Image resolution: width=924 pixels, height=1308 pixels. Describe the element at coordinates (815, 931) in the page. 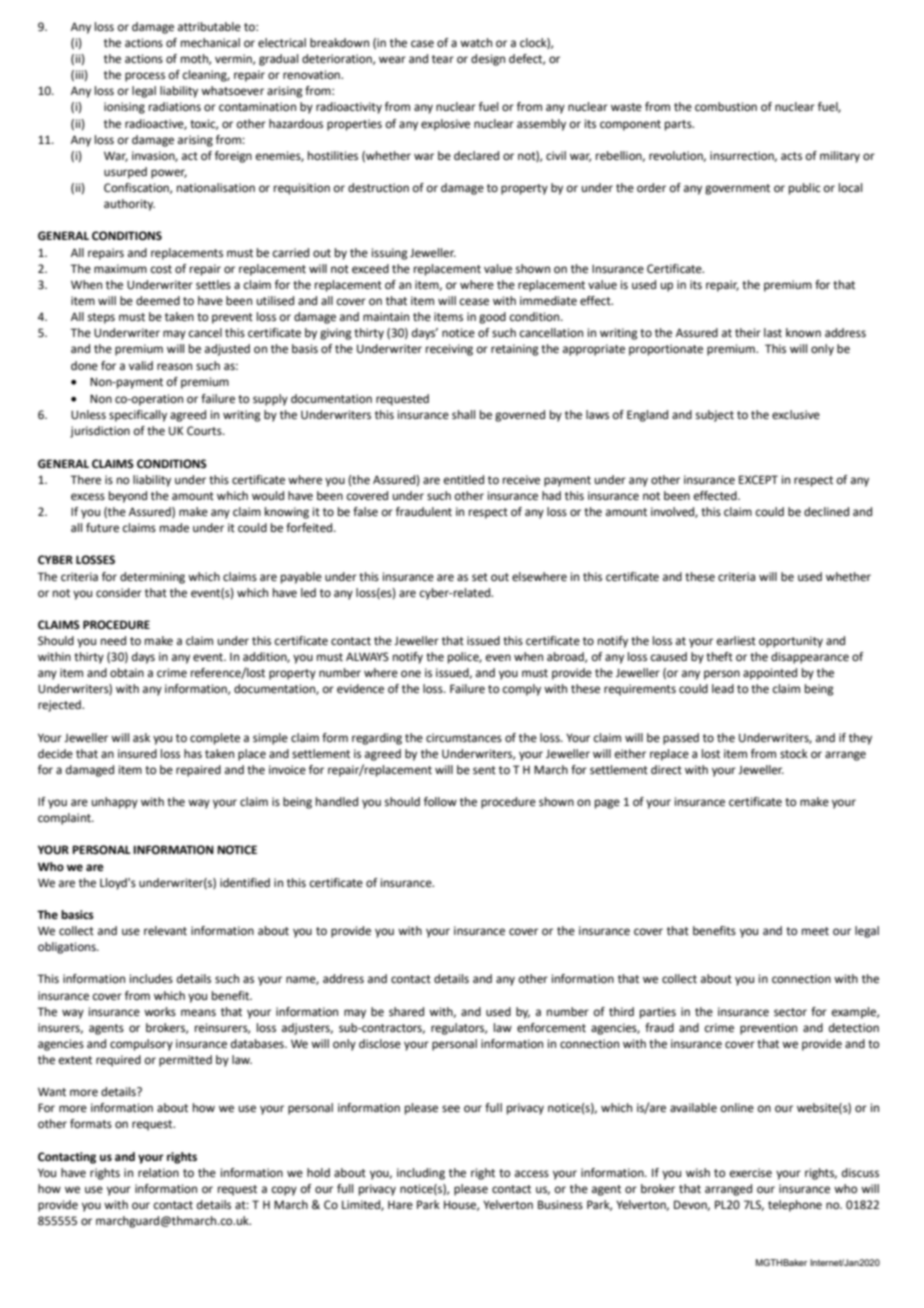

I see `meet` at that location.
